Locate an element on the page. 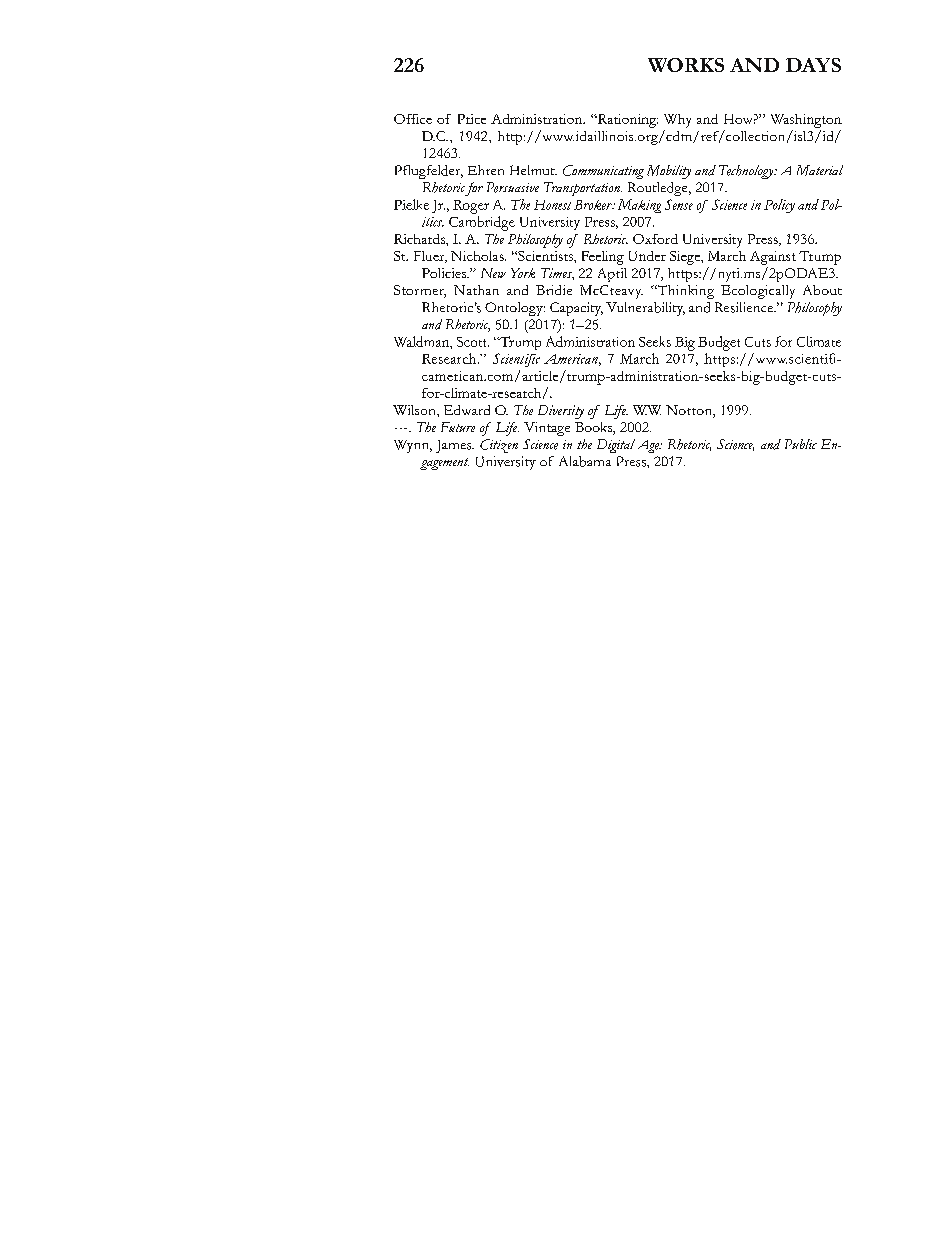  WORKS is located at coordinates (686, 65).
